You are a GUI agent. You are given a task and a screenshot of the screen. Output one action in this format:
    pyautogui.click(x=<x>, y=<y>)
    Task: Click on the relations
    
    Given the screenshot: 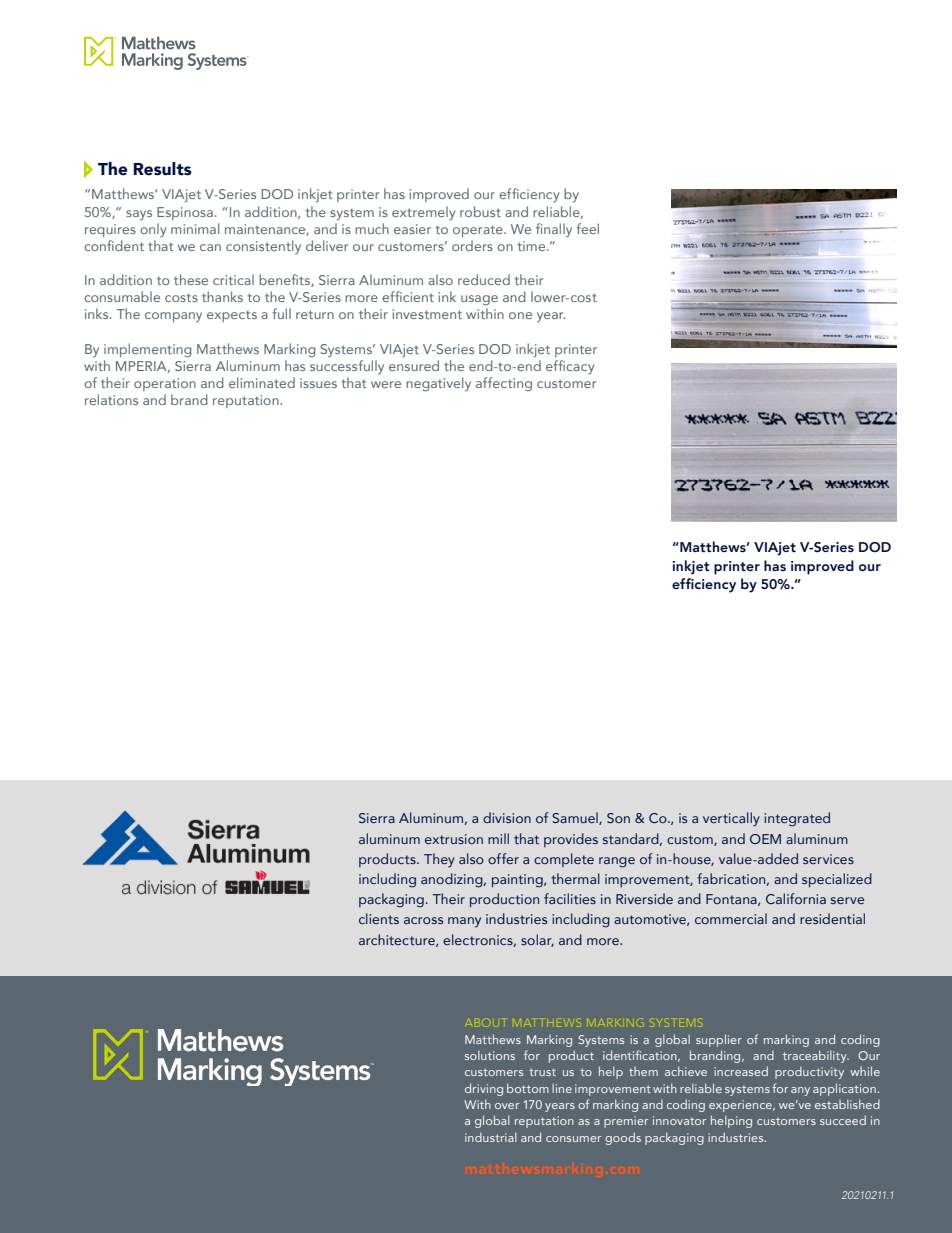 What is the action you would take?
    pyautogui.click(x=111, y=399)
